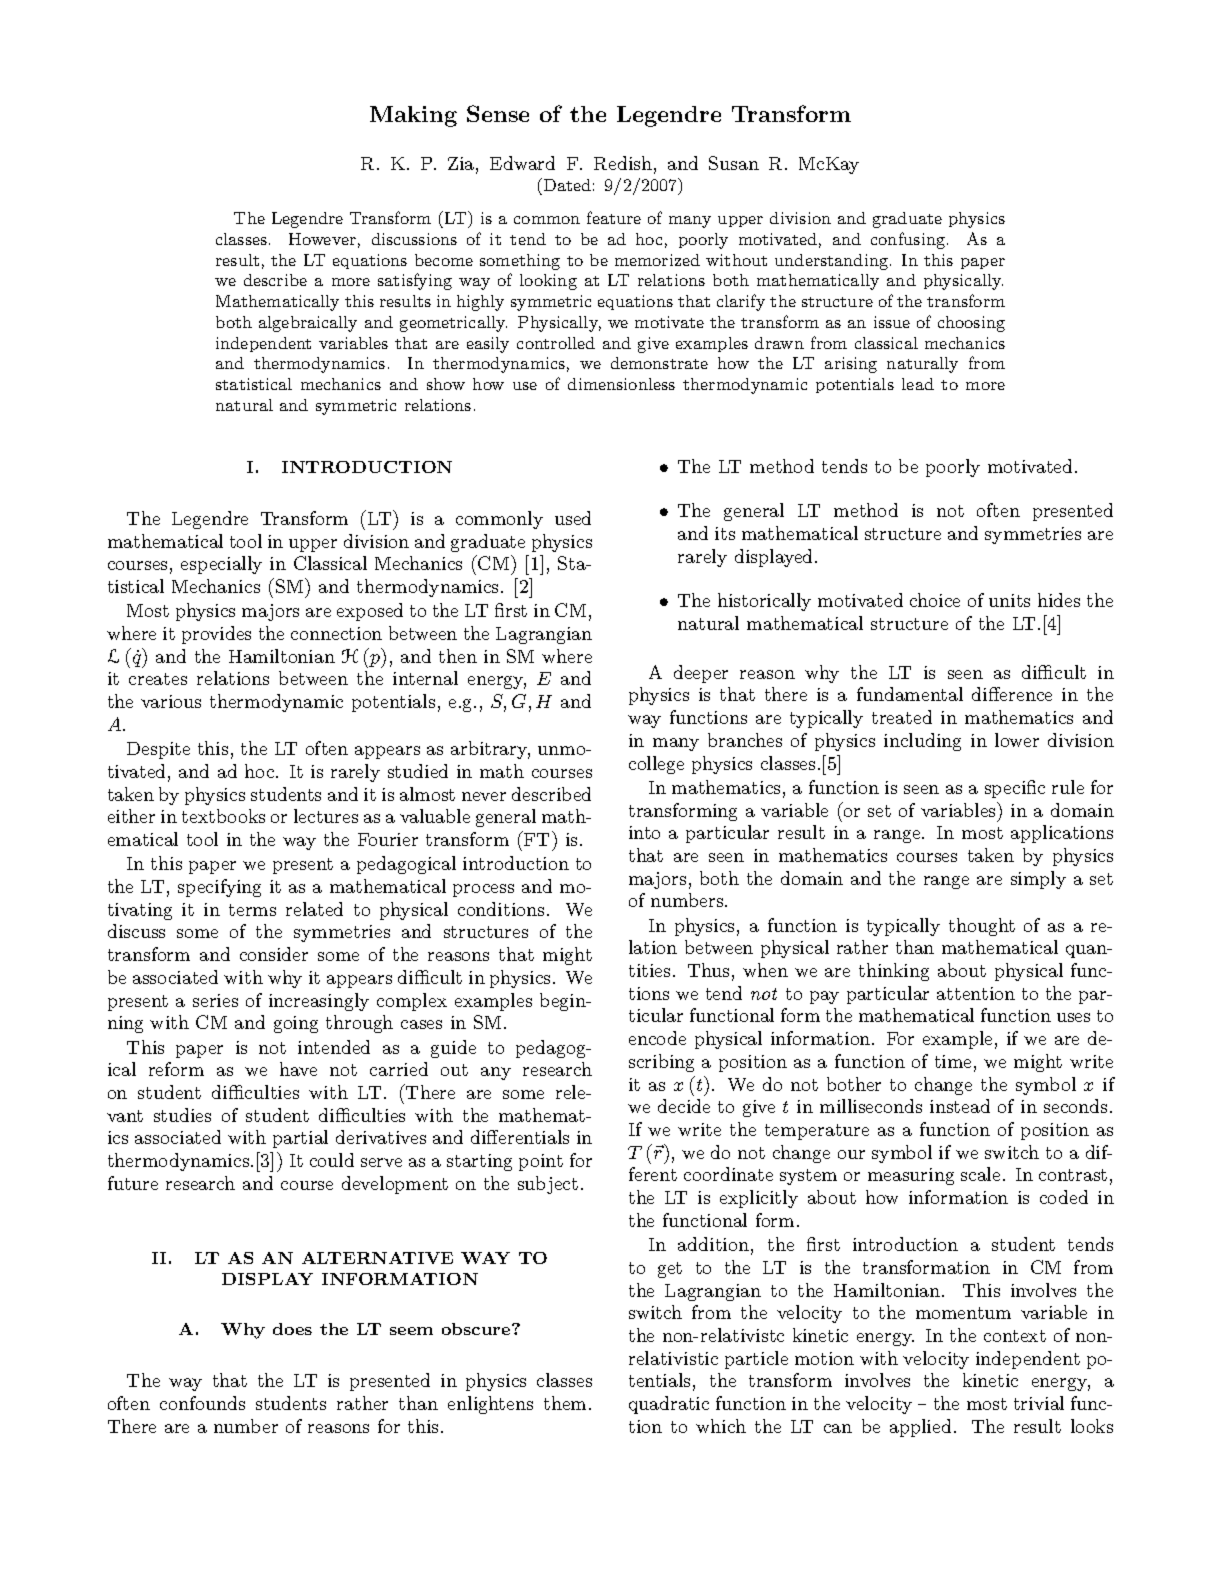 The height and width of the screenshot is (1570, 1213). Describe the element at coordinates (522, 163) in the screenshot. I see `Edward` at that location.
